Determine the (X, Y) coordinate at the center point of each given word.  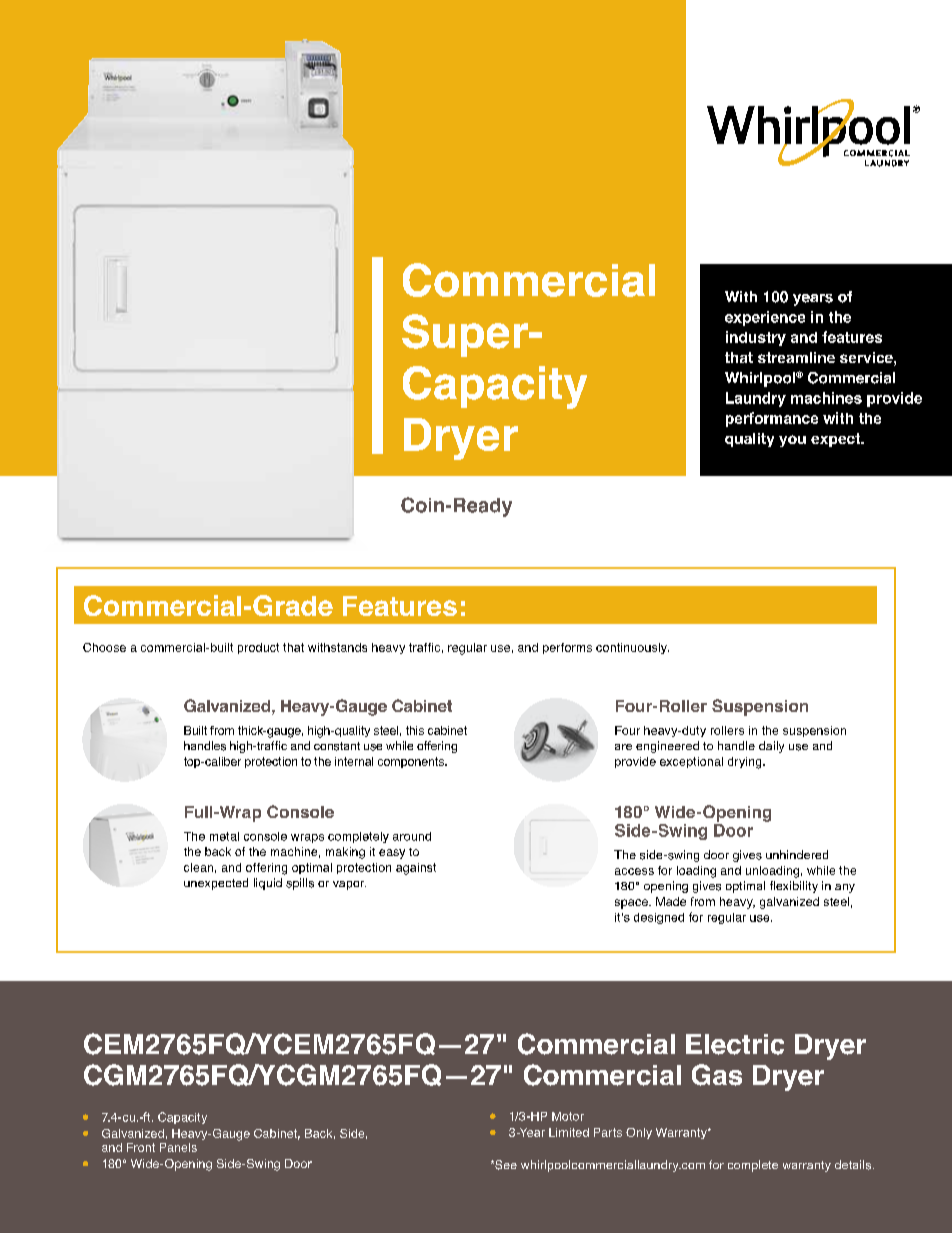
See (505, 1165)
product (258, 648)
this (415, 730)
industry (756, 338)
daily (771, 747)
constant (337, 746)
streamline (796, 357)
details (853, 1165)
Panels (178, 1147)
